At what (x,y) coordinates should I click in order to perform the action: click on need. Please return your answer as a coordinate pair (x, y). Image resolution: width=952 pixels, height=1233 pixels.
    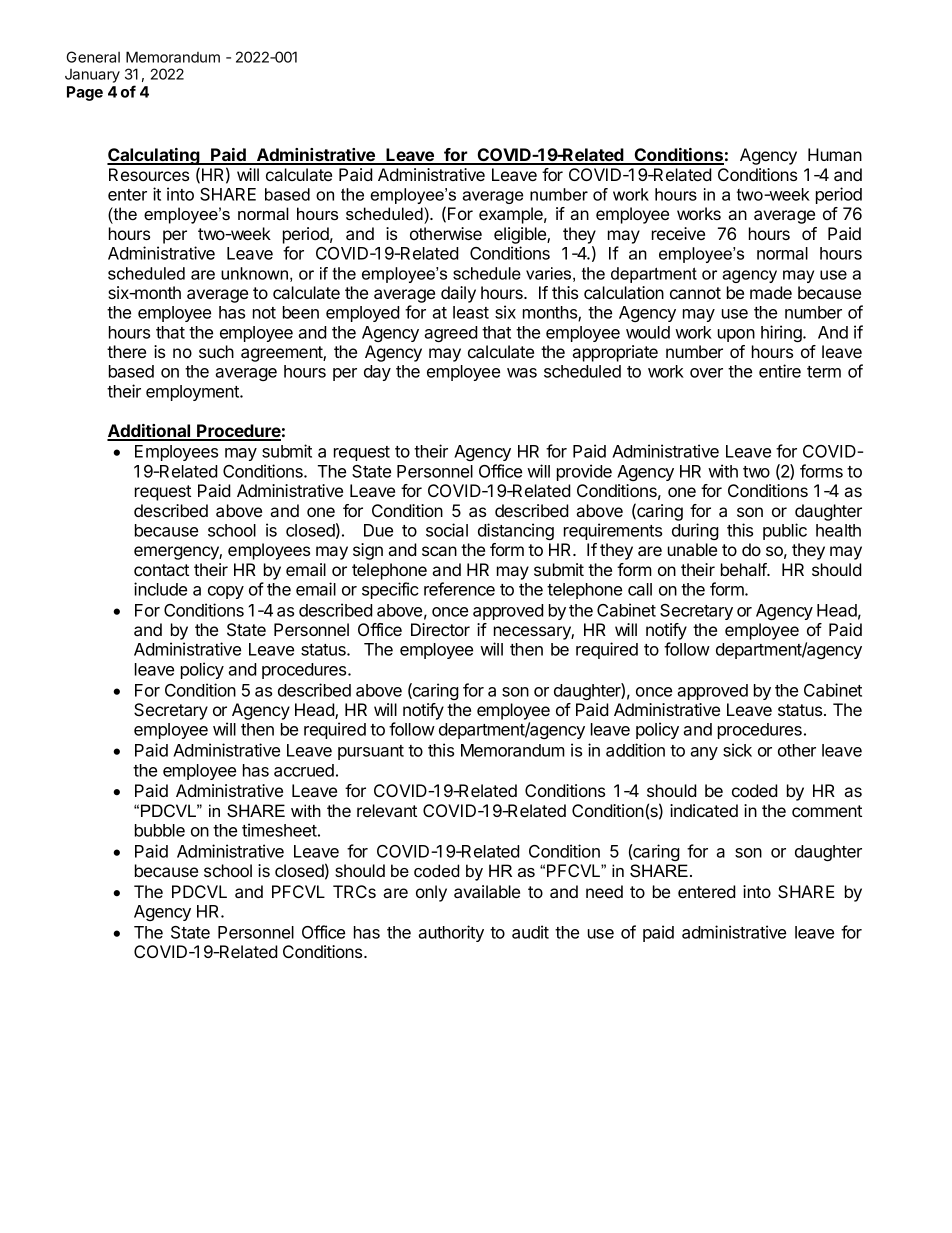
    Looking at the image, I should click on (604, 891).
